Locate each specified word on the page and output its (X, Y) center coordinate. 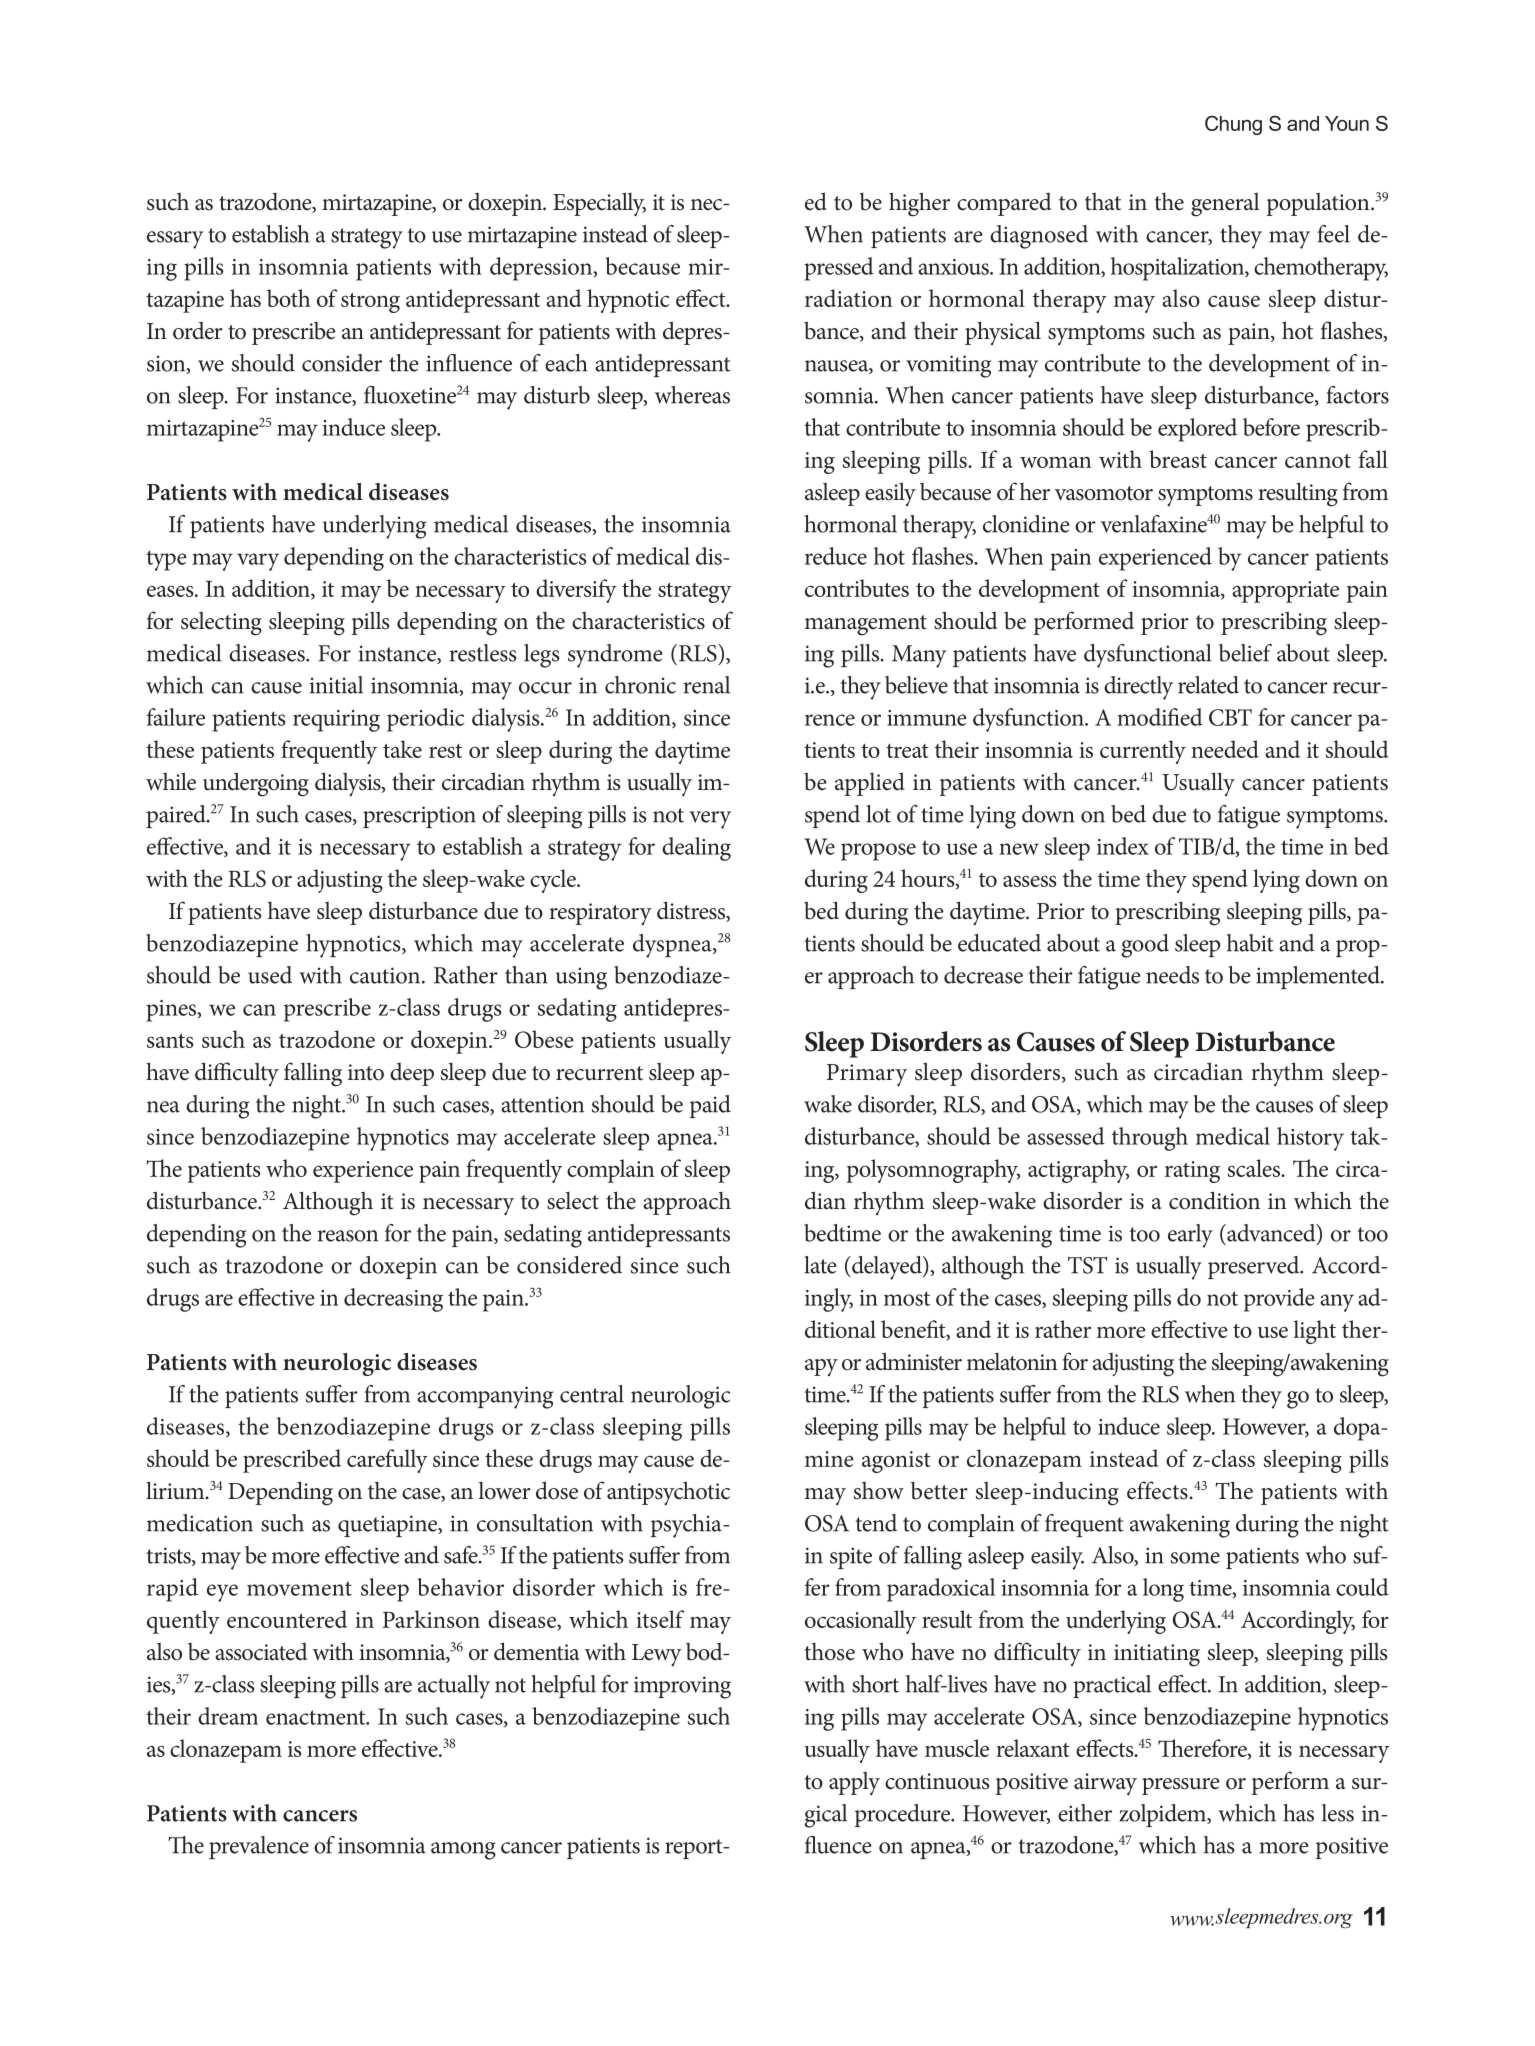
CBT (1230, 717)
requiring (336, 721)
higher (919, 204)
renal (707, 685)
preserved (1255, 1267)
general (1225, 205)
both (288, 298)
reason (348, 1236)
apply (854, 1784)
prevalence (259, 1847)
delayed (887, 1268)
